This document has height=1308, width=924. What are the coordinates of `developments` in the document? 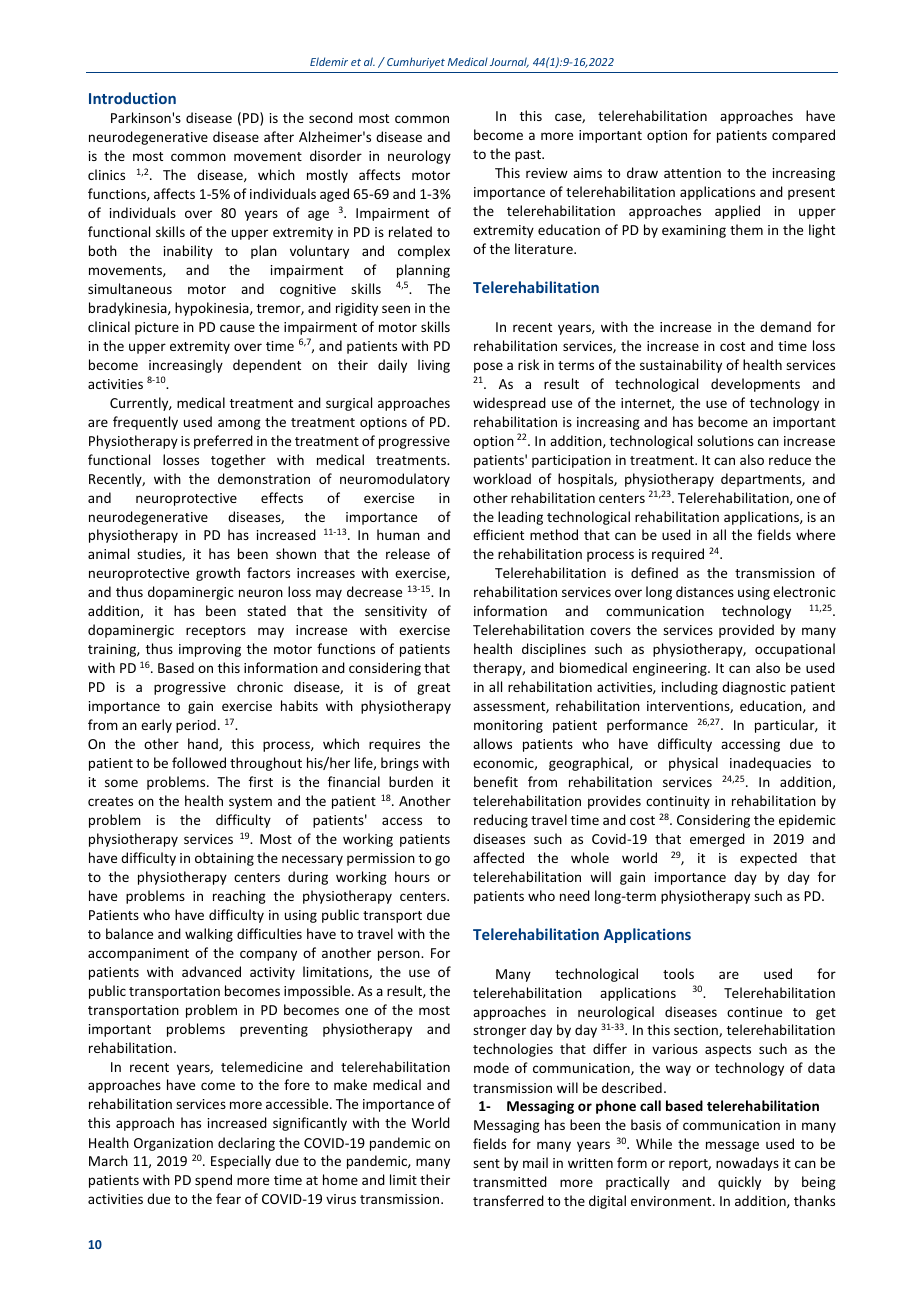 It's located at (755, 385).
